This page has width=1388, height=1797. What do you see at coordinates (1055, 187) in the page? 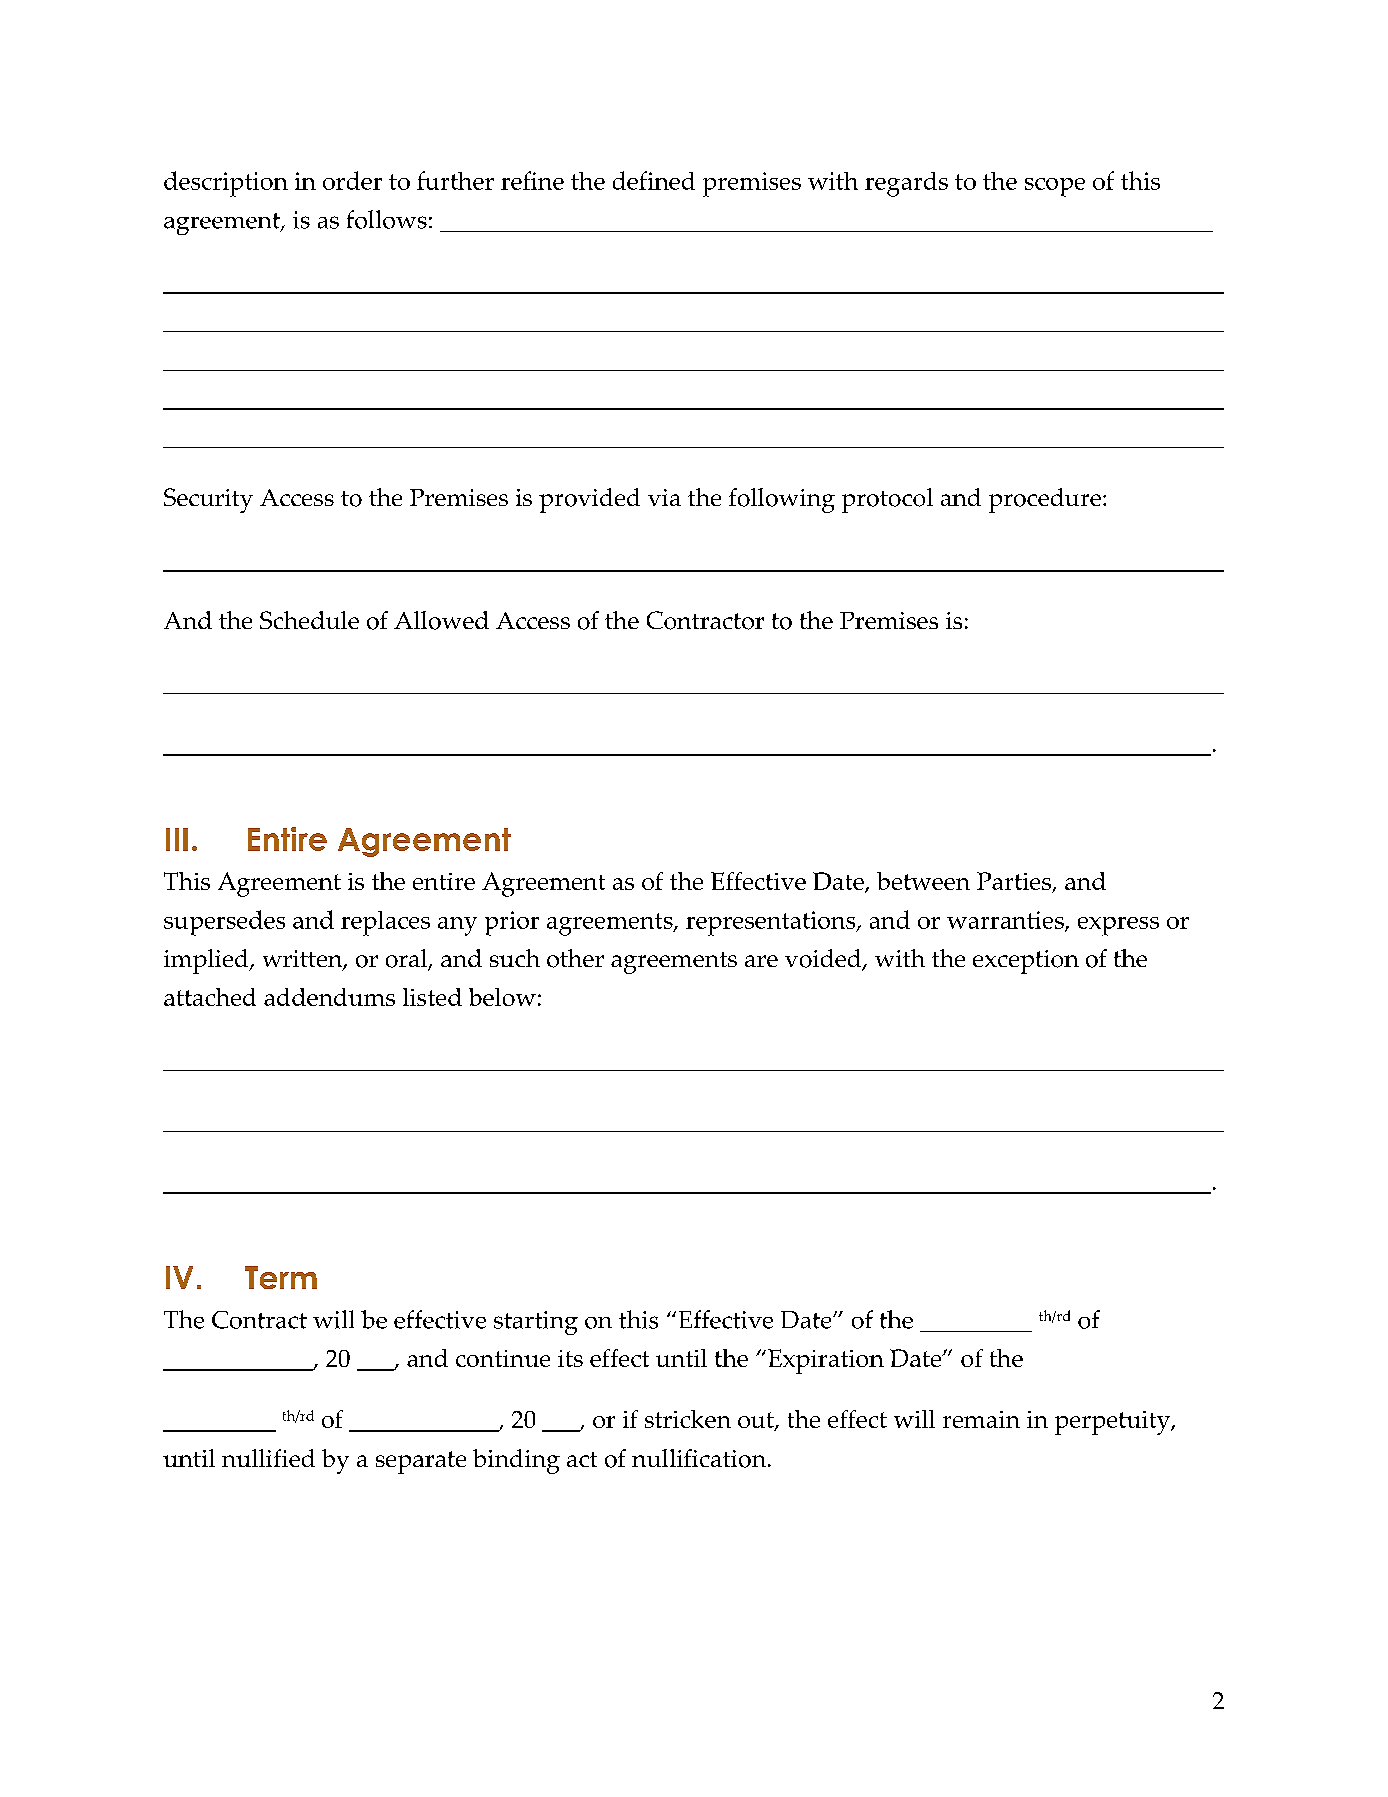
I see `scope` at bounding box center [1055, 187].
